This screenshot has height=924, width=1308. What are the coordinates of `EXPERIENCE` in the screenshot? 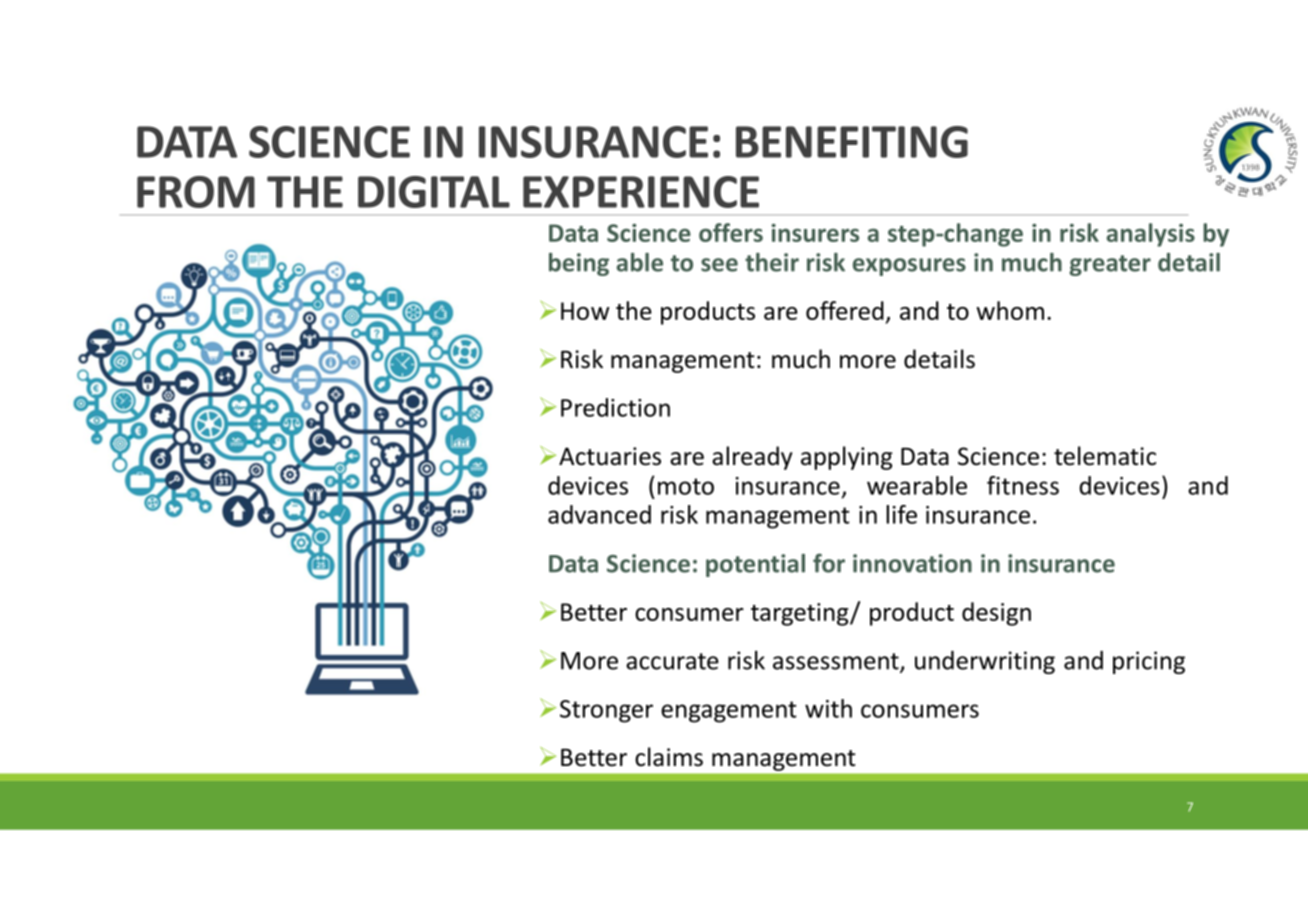 It's located at (641, 192).
